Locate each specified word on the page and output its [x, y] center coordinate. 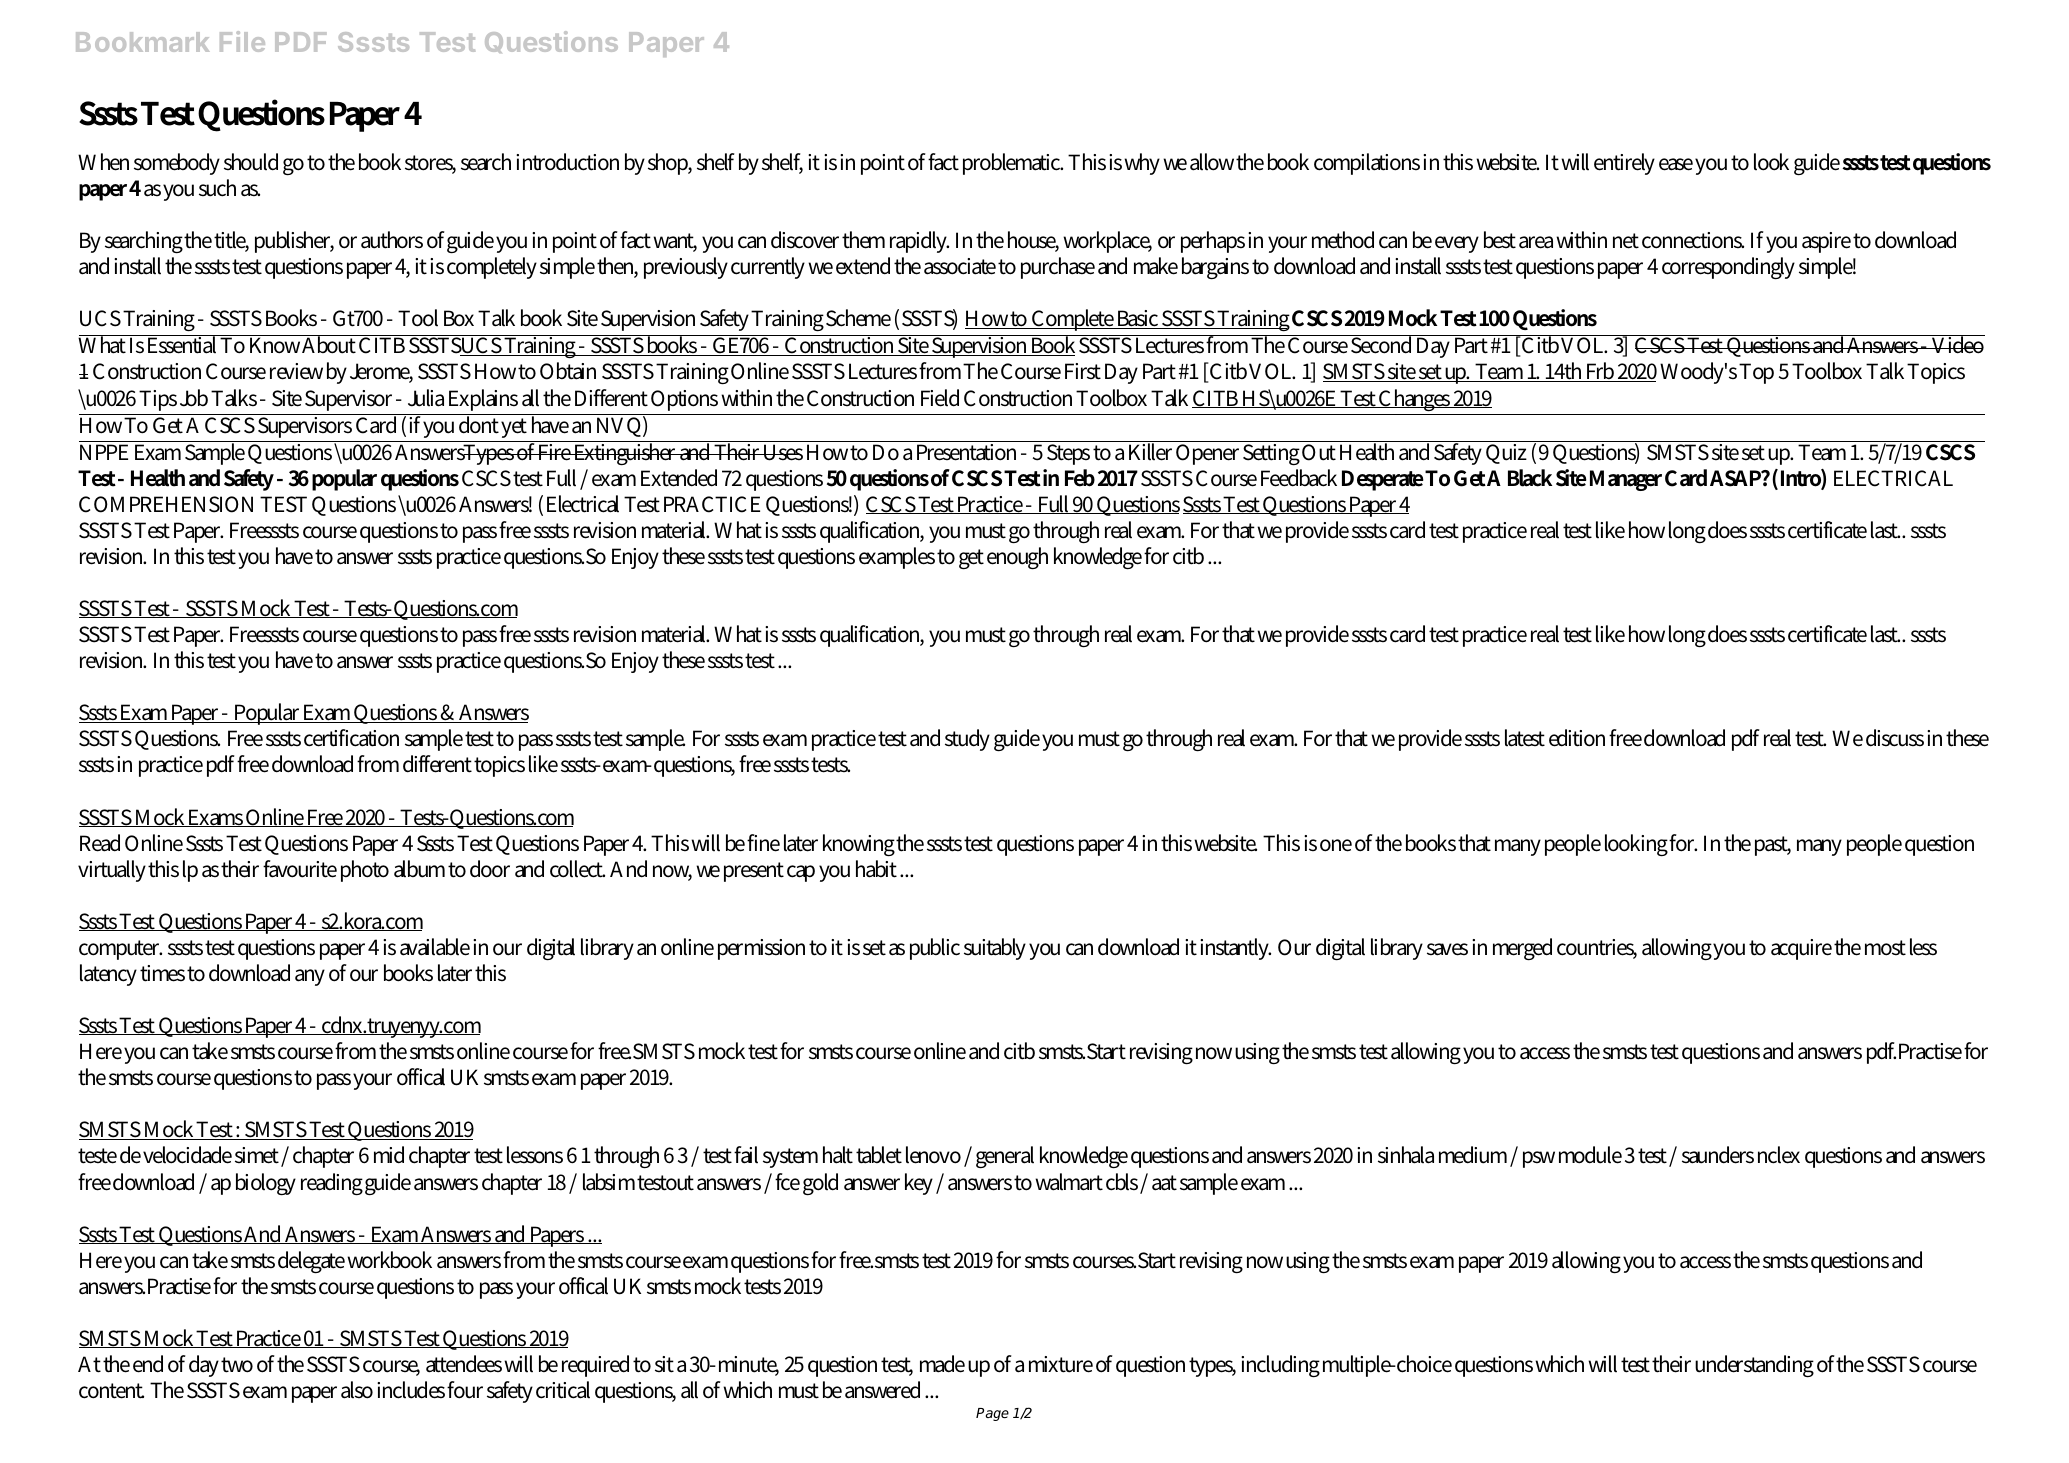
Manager [1626, 480]
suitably [995, 949]
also [357, 1390]
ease [1676, 164]
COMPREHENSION [166, 504]
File [242, 41]
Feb [1080, 478]
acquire [1801, 949]
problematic [1013, 164]
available [435, 947]
